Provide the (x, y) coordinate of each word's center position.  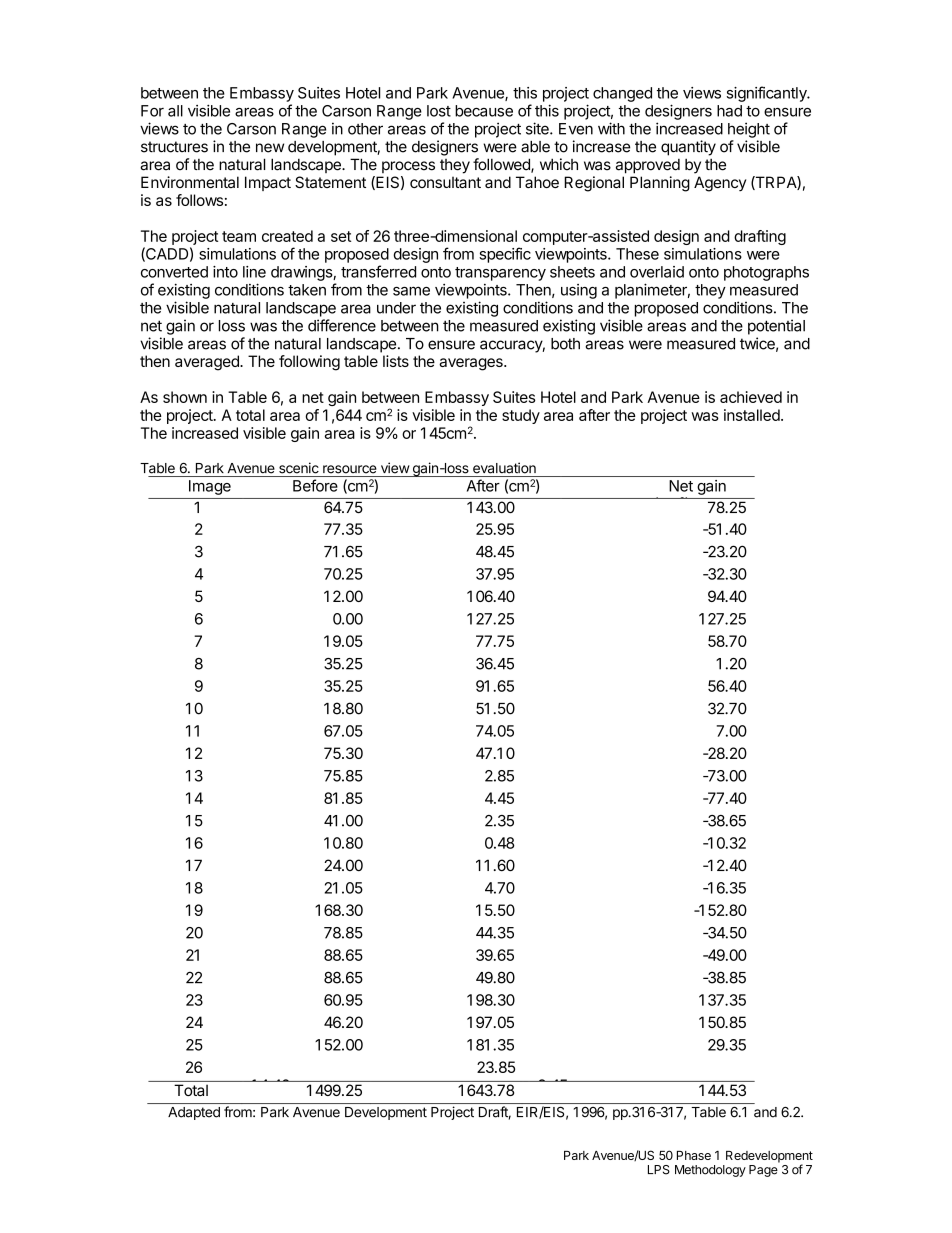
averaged (208, 363)
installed (752, 415)
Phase (694, 1155)
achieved (751, 397)
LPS (659, 1170)
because (484, 111)
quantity (688, 148)
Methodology (710, 1171)
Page (763, 1171)
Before (315, 485)
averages (472, 364)
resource (350, 469)
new (270, 148)
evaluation (504, 468)
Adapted (194, 1113)
